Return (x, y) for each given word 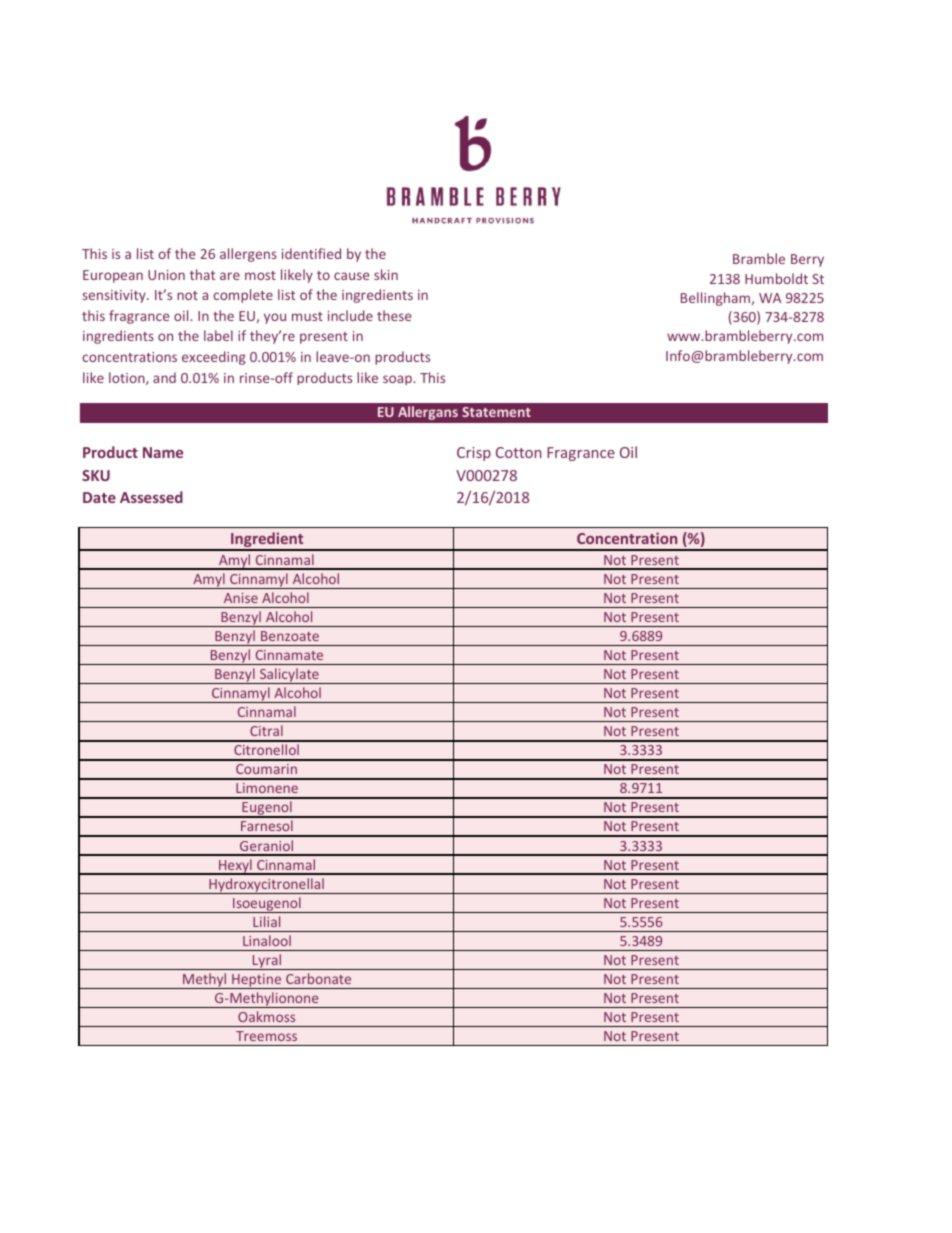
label (218, 335)
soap (398, 380)
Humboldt (776, 278)
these (394, 315)
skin (386, 274)
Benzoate (290, 636)
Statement (496, 412)
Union (166, 275)
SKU (96, 475)
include (350, 315)
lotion (128, 378)
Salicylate (289, 676)
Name (163, 452)
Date (99, 497)
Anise (241, 598)
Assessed (151, 497)
